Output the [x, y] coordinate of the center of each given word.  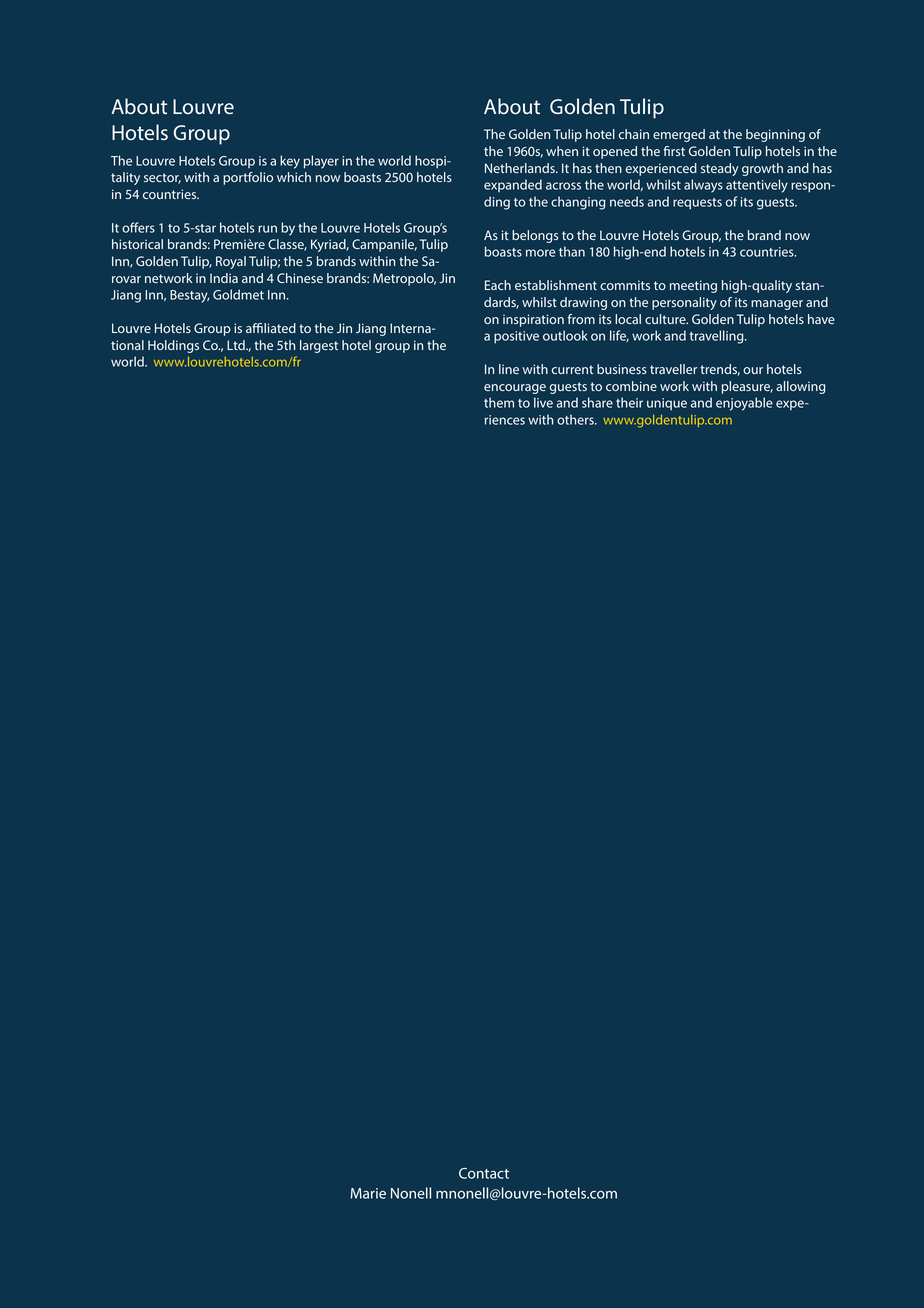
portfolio [248, 178]
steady [720, 169]
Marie [368, 1193]
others [576, 419]
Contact [484, 1173]
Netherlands [521, 168]
